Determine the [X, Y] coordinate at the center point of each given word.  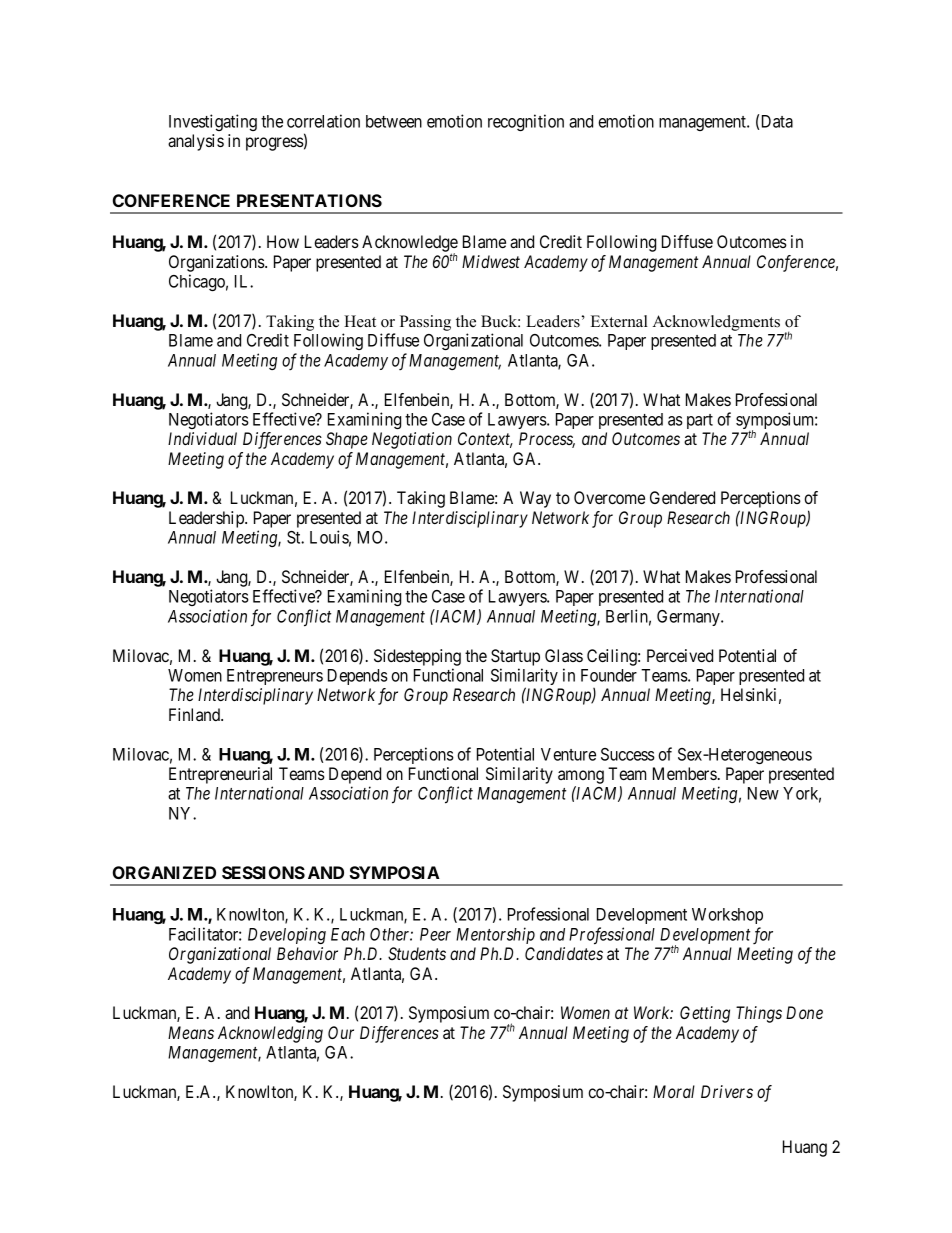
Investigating [213, 122]
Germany [689, 618]
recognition [526, 122]
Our [341, 1032]
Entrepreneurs [275, 677]
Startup [515, 657]
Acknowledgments [716, 323]
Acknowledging [270, 1034]
